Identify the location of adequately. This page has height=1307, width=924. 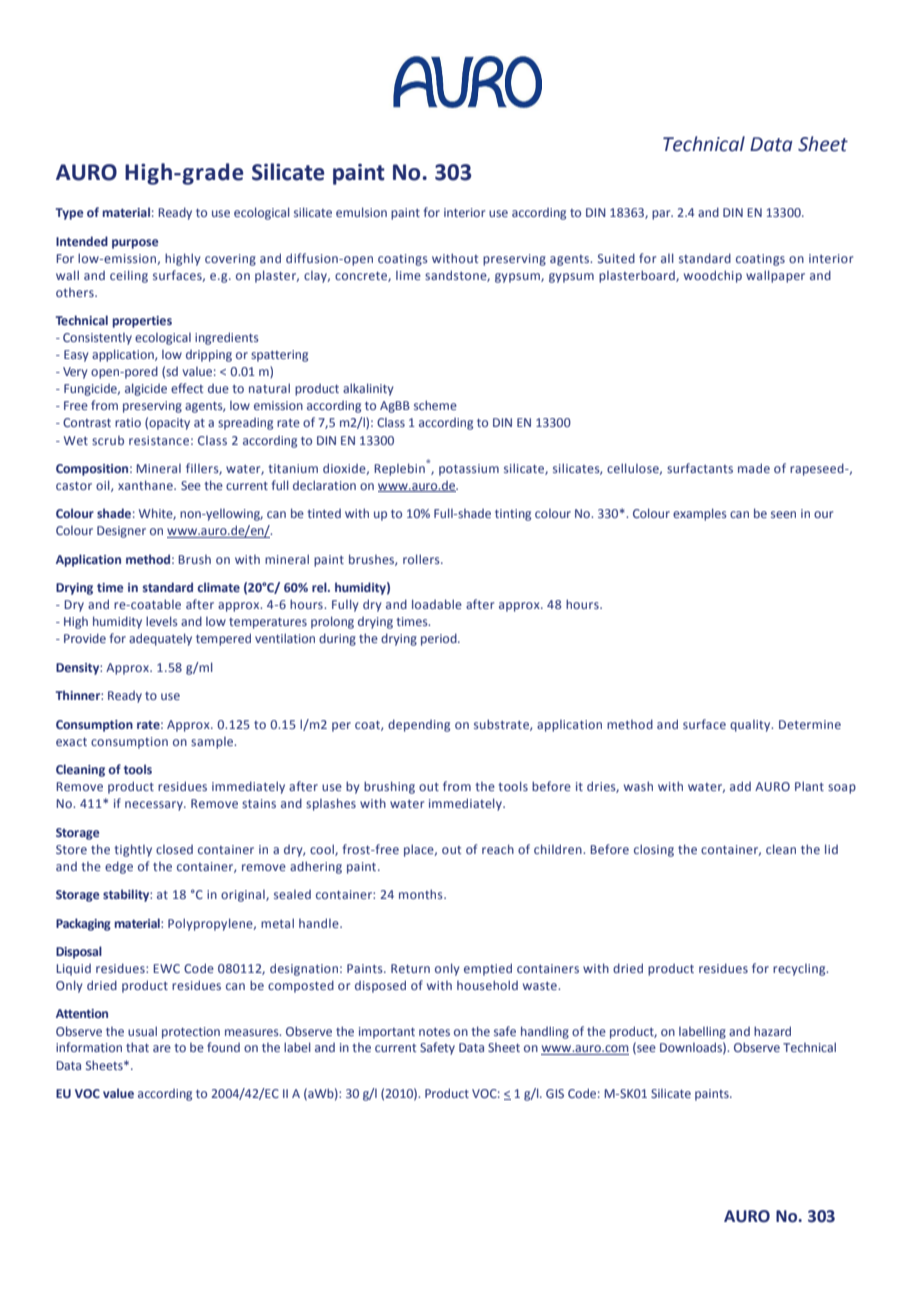
(160, 639).
